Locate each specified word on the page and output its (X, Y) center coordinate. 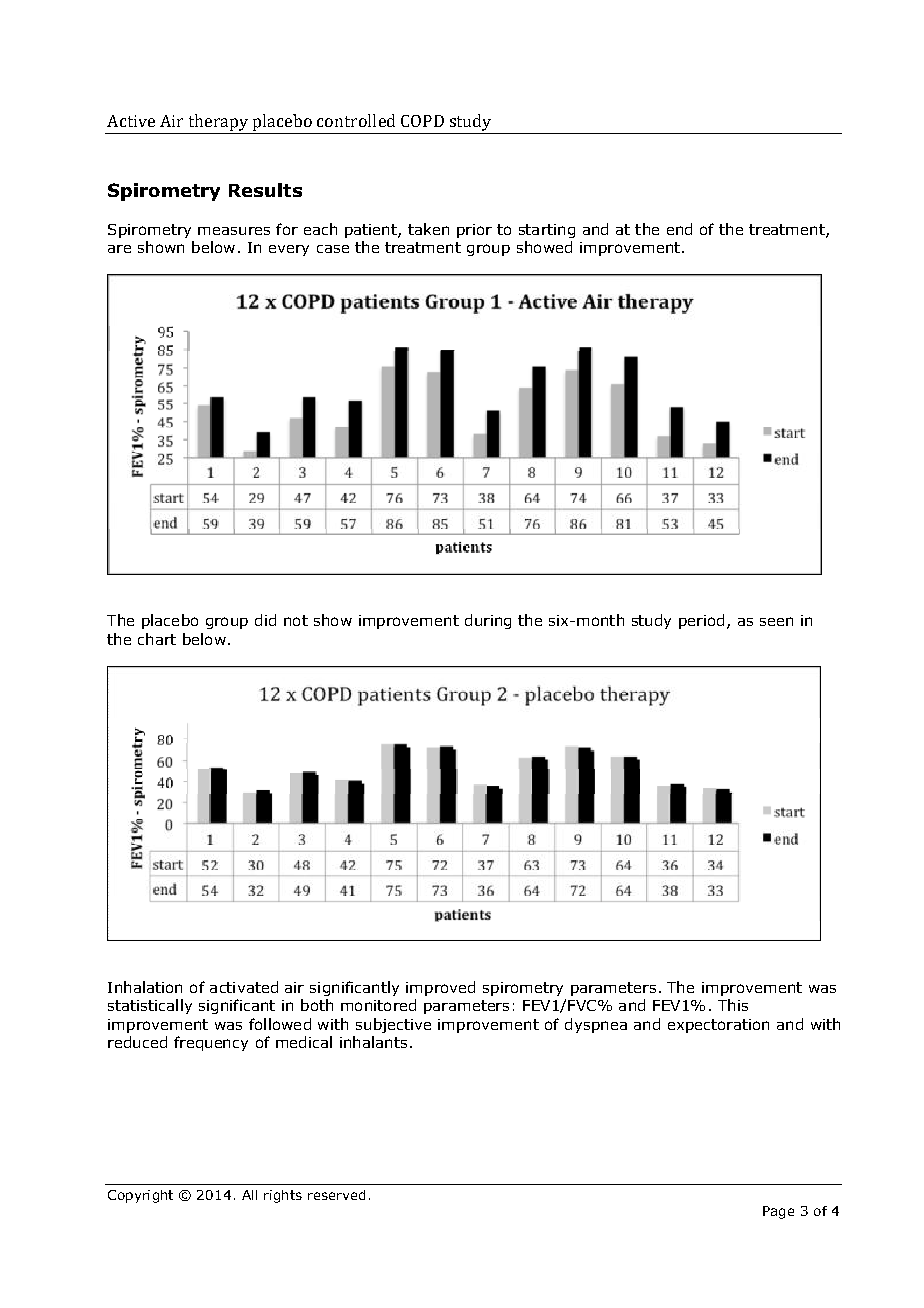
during (488, 621)
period (701, 621)
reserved (336, 1195)
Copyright (140, 1196)
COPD (422, 121)
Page (778, 1212)
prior (474, 231)
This (733, 1005)
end (679, 229)
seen (776, 621)
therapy (218, 122)
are (119, 249)
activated (244, 987)
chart (157, 639)
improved (440, 988)
